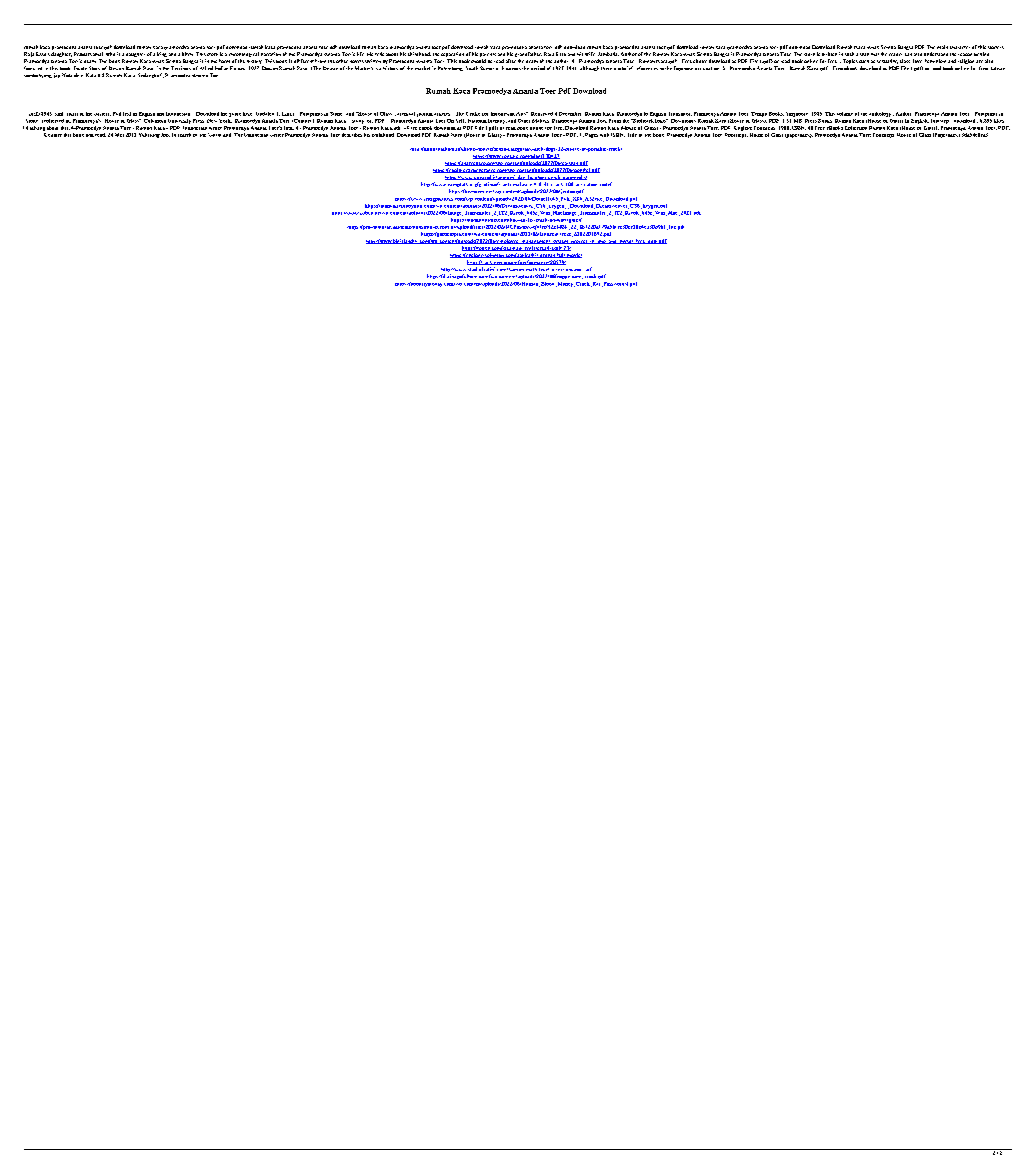 Image resolution: width=1036 pixels, height=1166 pixels. What do you see at coordinates (942, 47) in the page?
I see `main` at bounding box center [942, 47].
